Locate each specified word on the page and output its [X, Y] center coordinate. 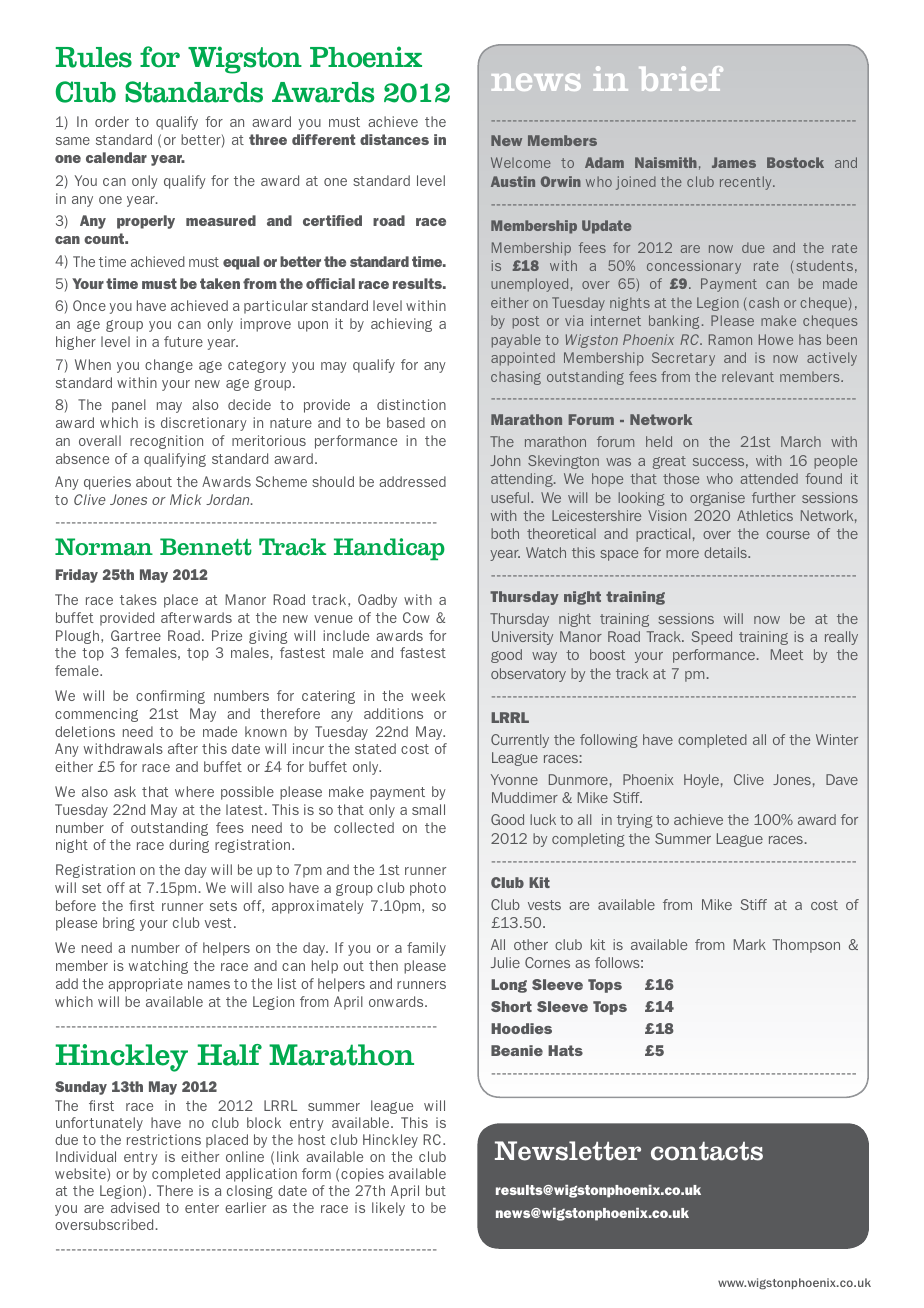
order [112, 121]
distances [394, 139]
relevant [748, 376]
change [169, 366]
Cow [416, 617]
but [436, 1190]
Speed [711, 638]
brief [681, 78]
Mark [750, 944]
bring [119, 924]
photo [428, 889]
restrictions [164, 1139]
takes [138, 599]
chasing [516, 378]
